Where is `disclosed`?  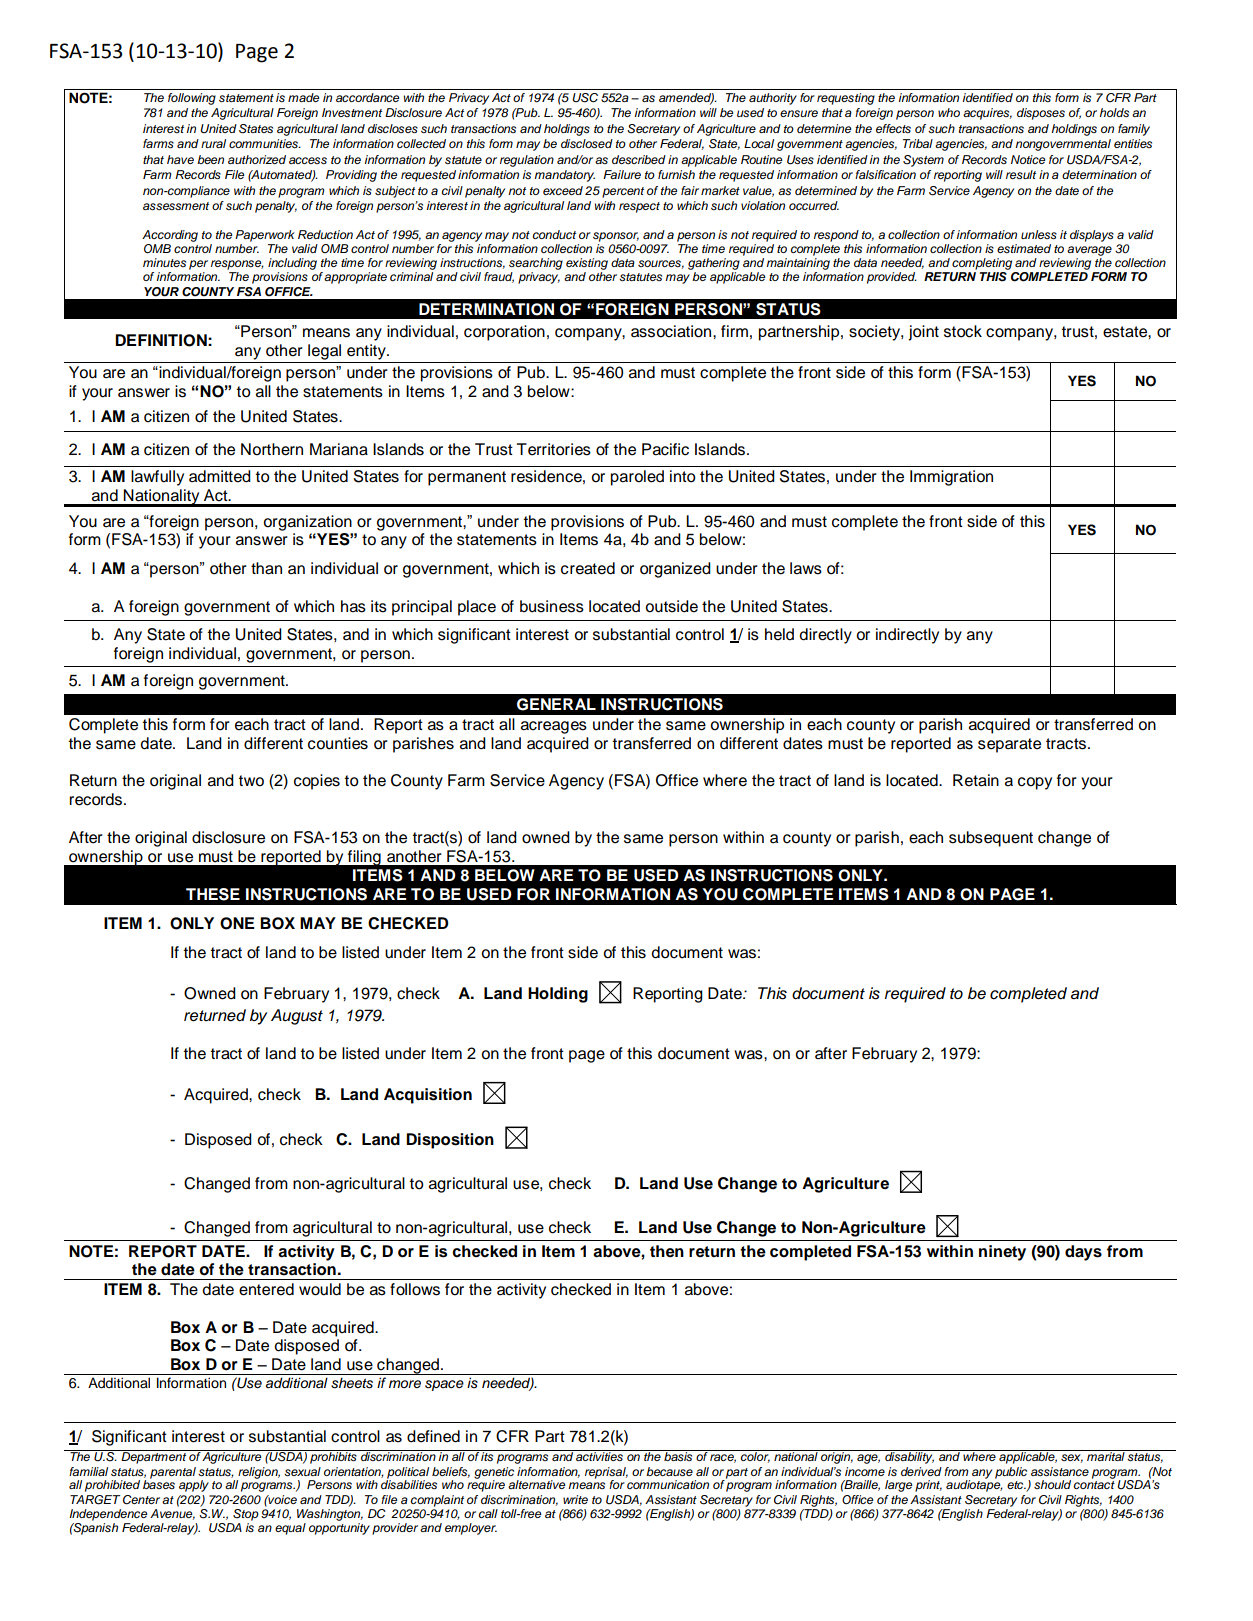
disclosed is located at coordinates (587, 143).
